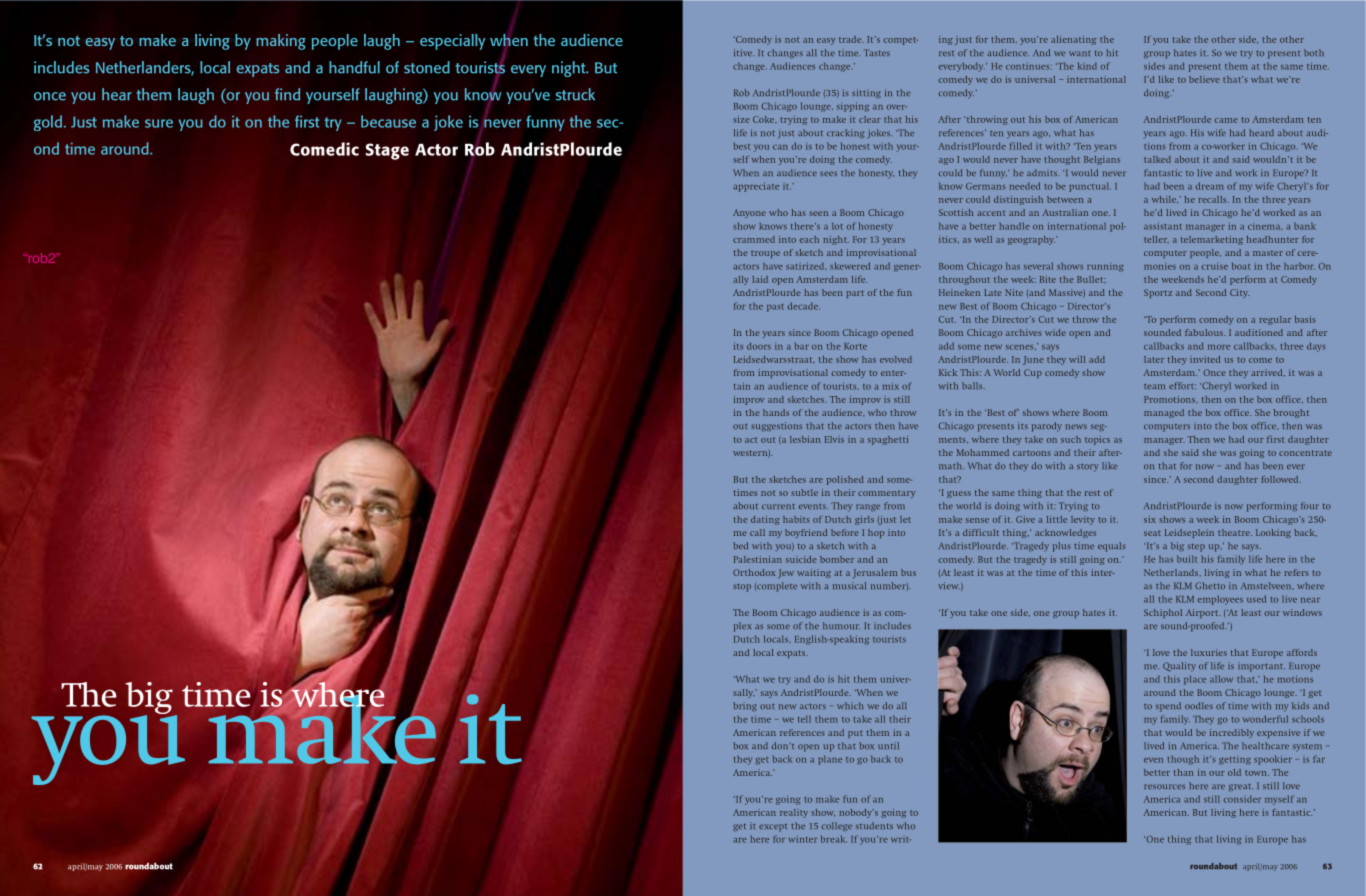 Image resolution: width=1366 pixels, height=896 pixels. What do you see at coordinates (281, 42) in the screenshot?
I see `making` at bounding box center [281, 42].
